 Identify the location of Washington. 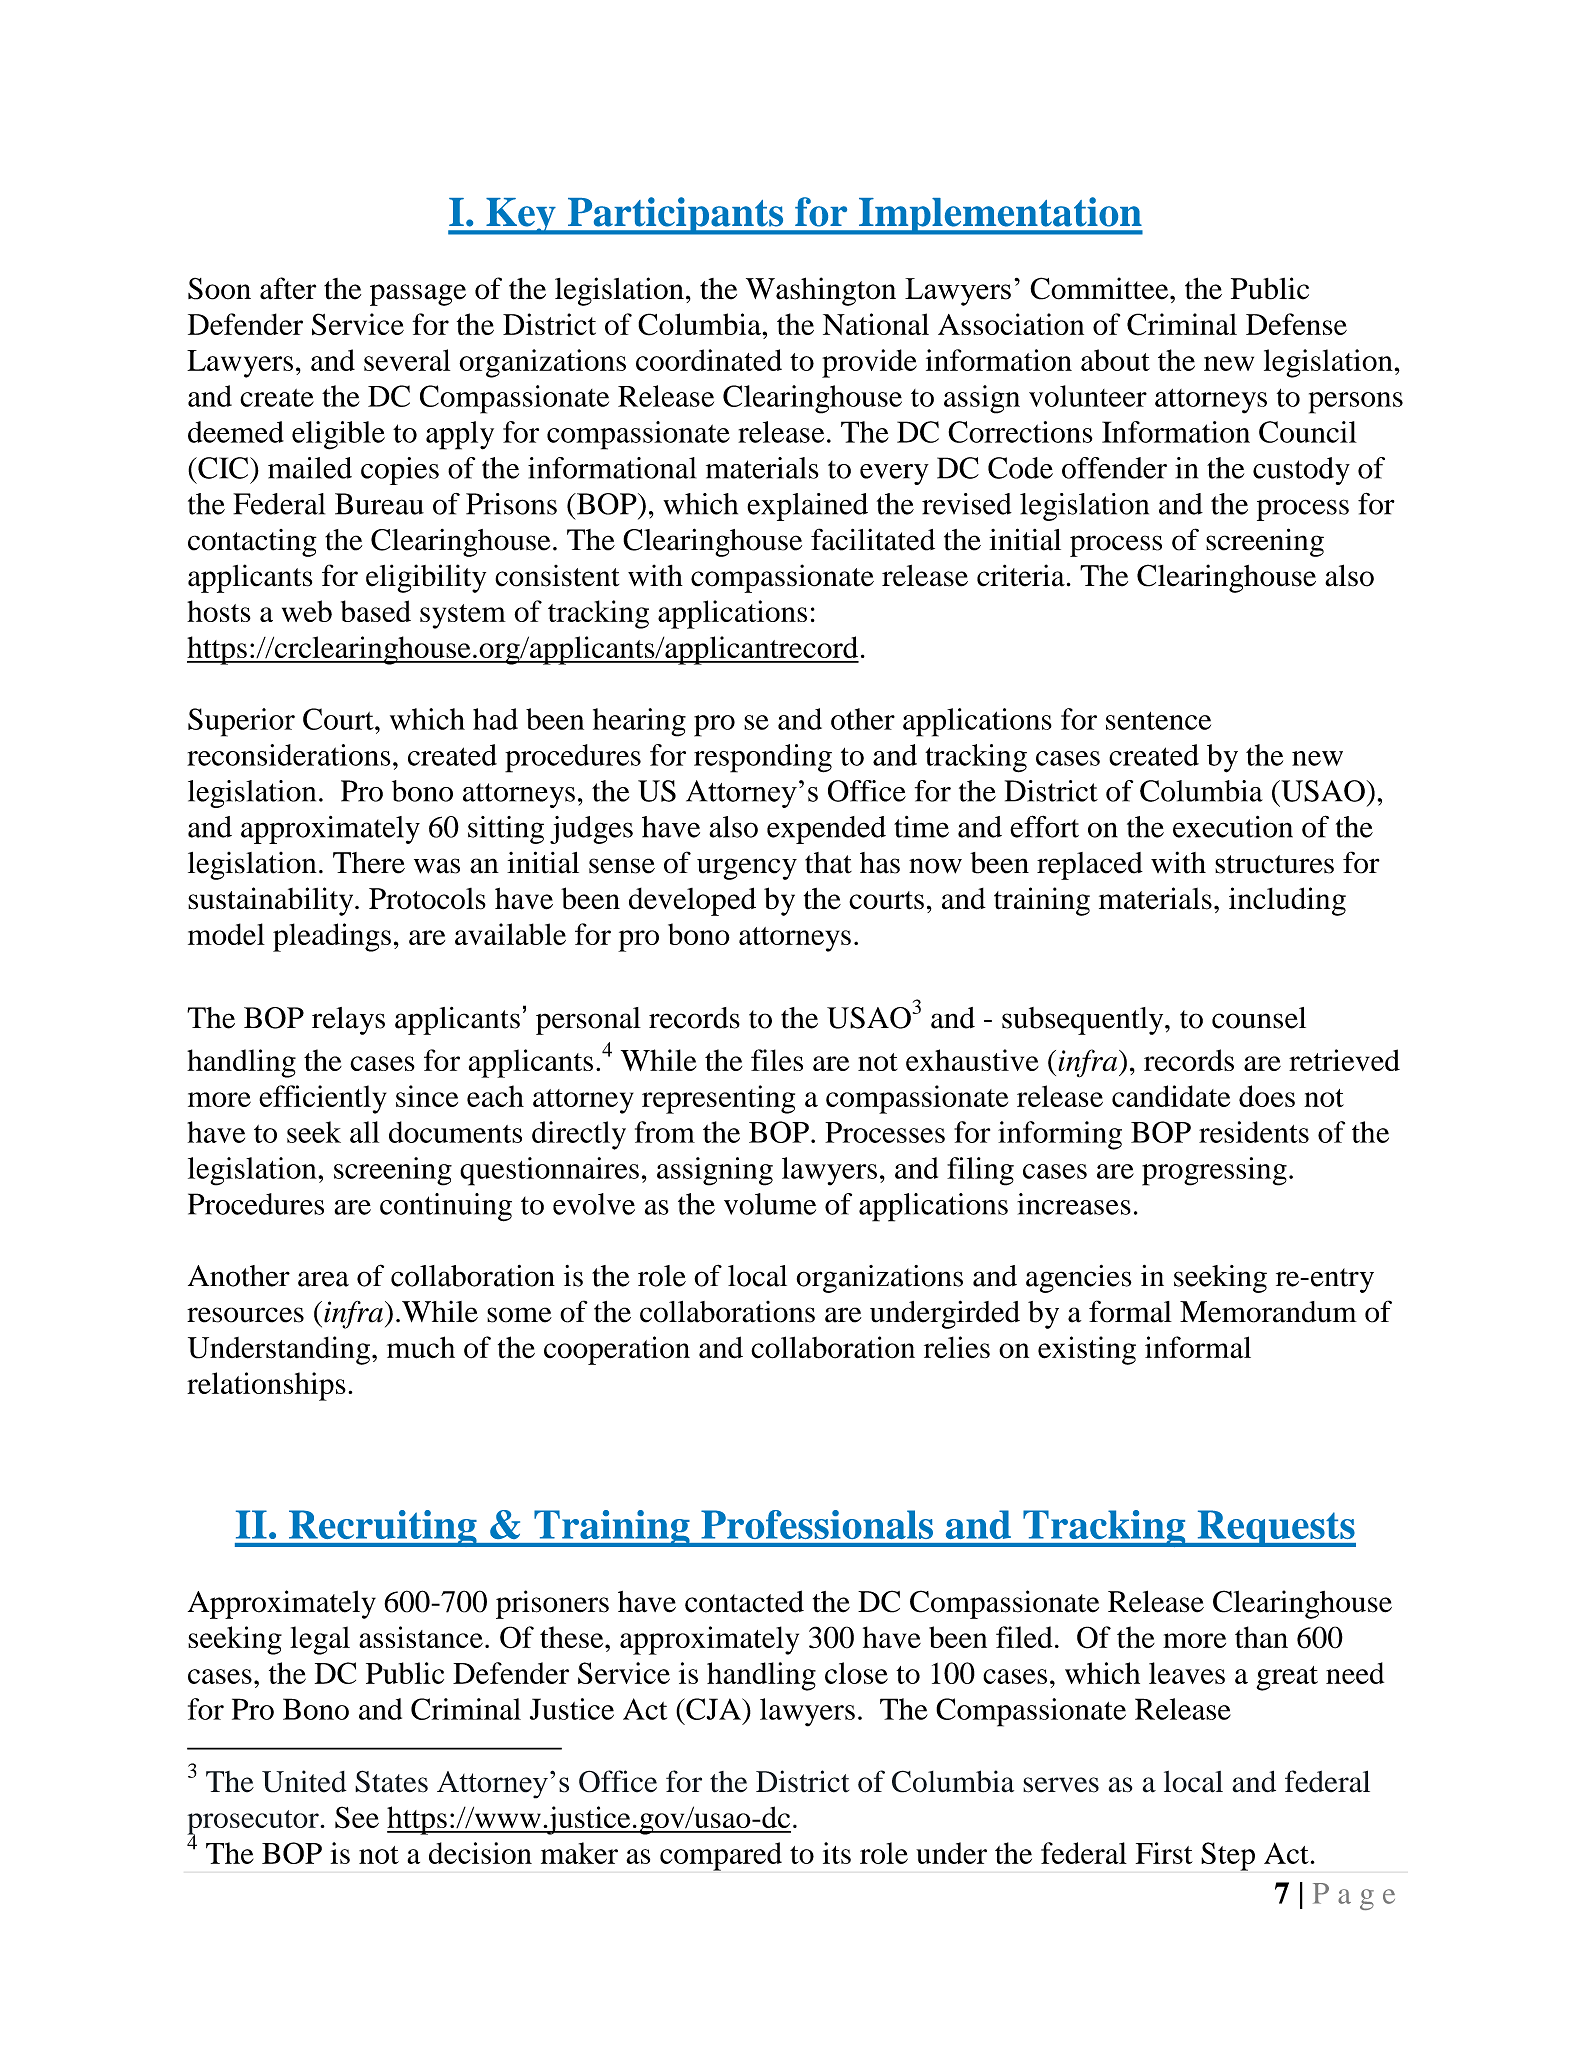
(821, 291).
